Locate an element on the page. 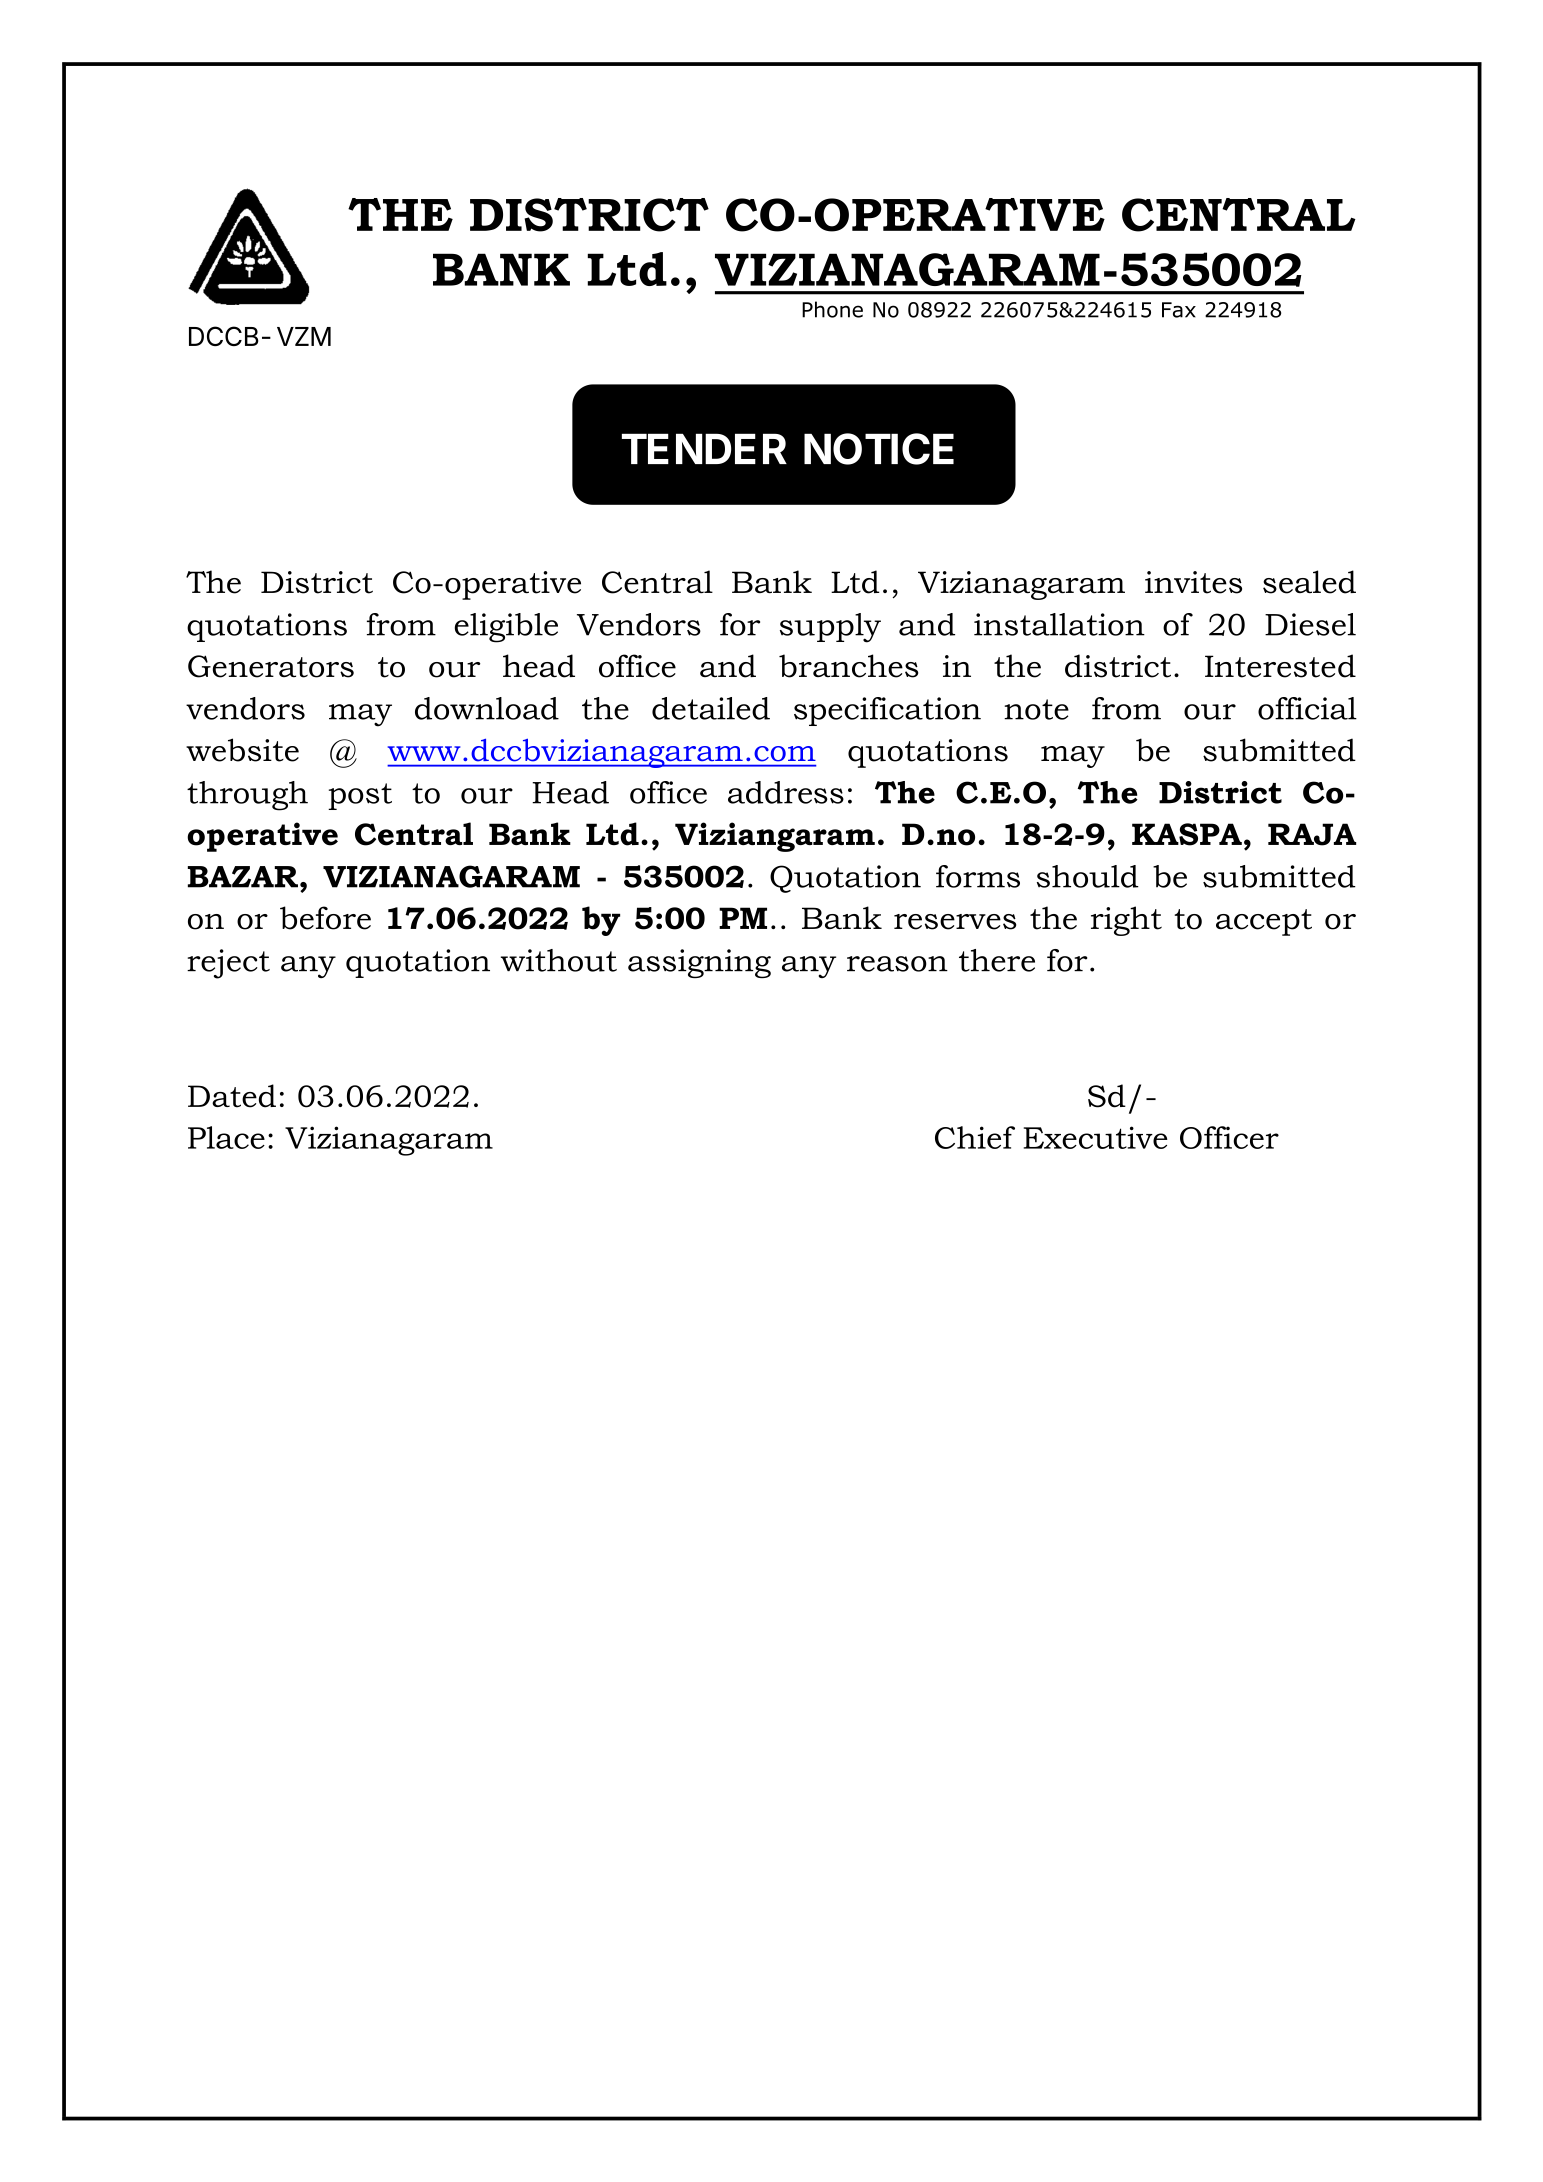 This image has height=2182, width=1543. address is located at coordinates (786, 792).
